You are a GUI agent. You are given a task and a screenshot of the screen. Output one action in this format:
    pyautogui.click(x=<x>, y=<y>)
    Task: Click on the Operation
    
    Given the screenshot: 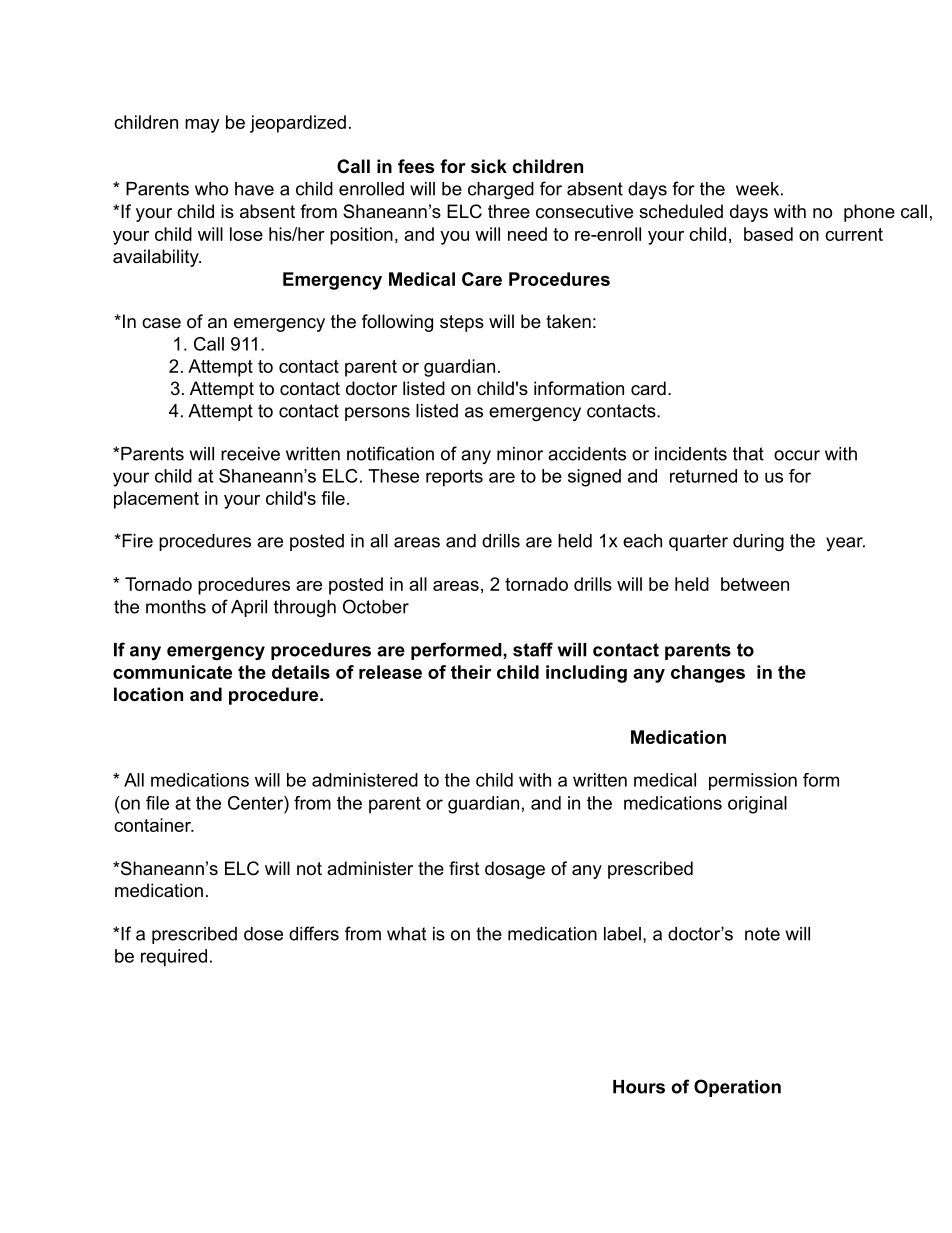 What is the action you would take?
    pyautogui.click(x=737, y=1088)
